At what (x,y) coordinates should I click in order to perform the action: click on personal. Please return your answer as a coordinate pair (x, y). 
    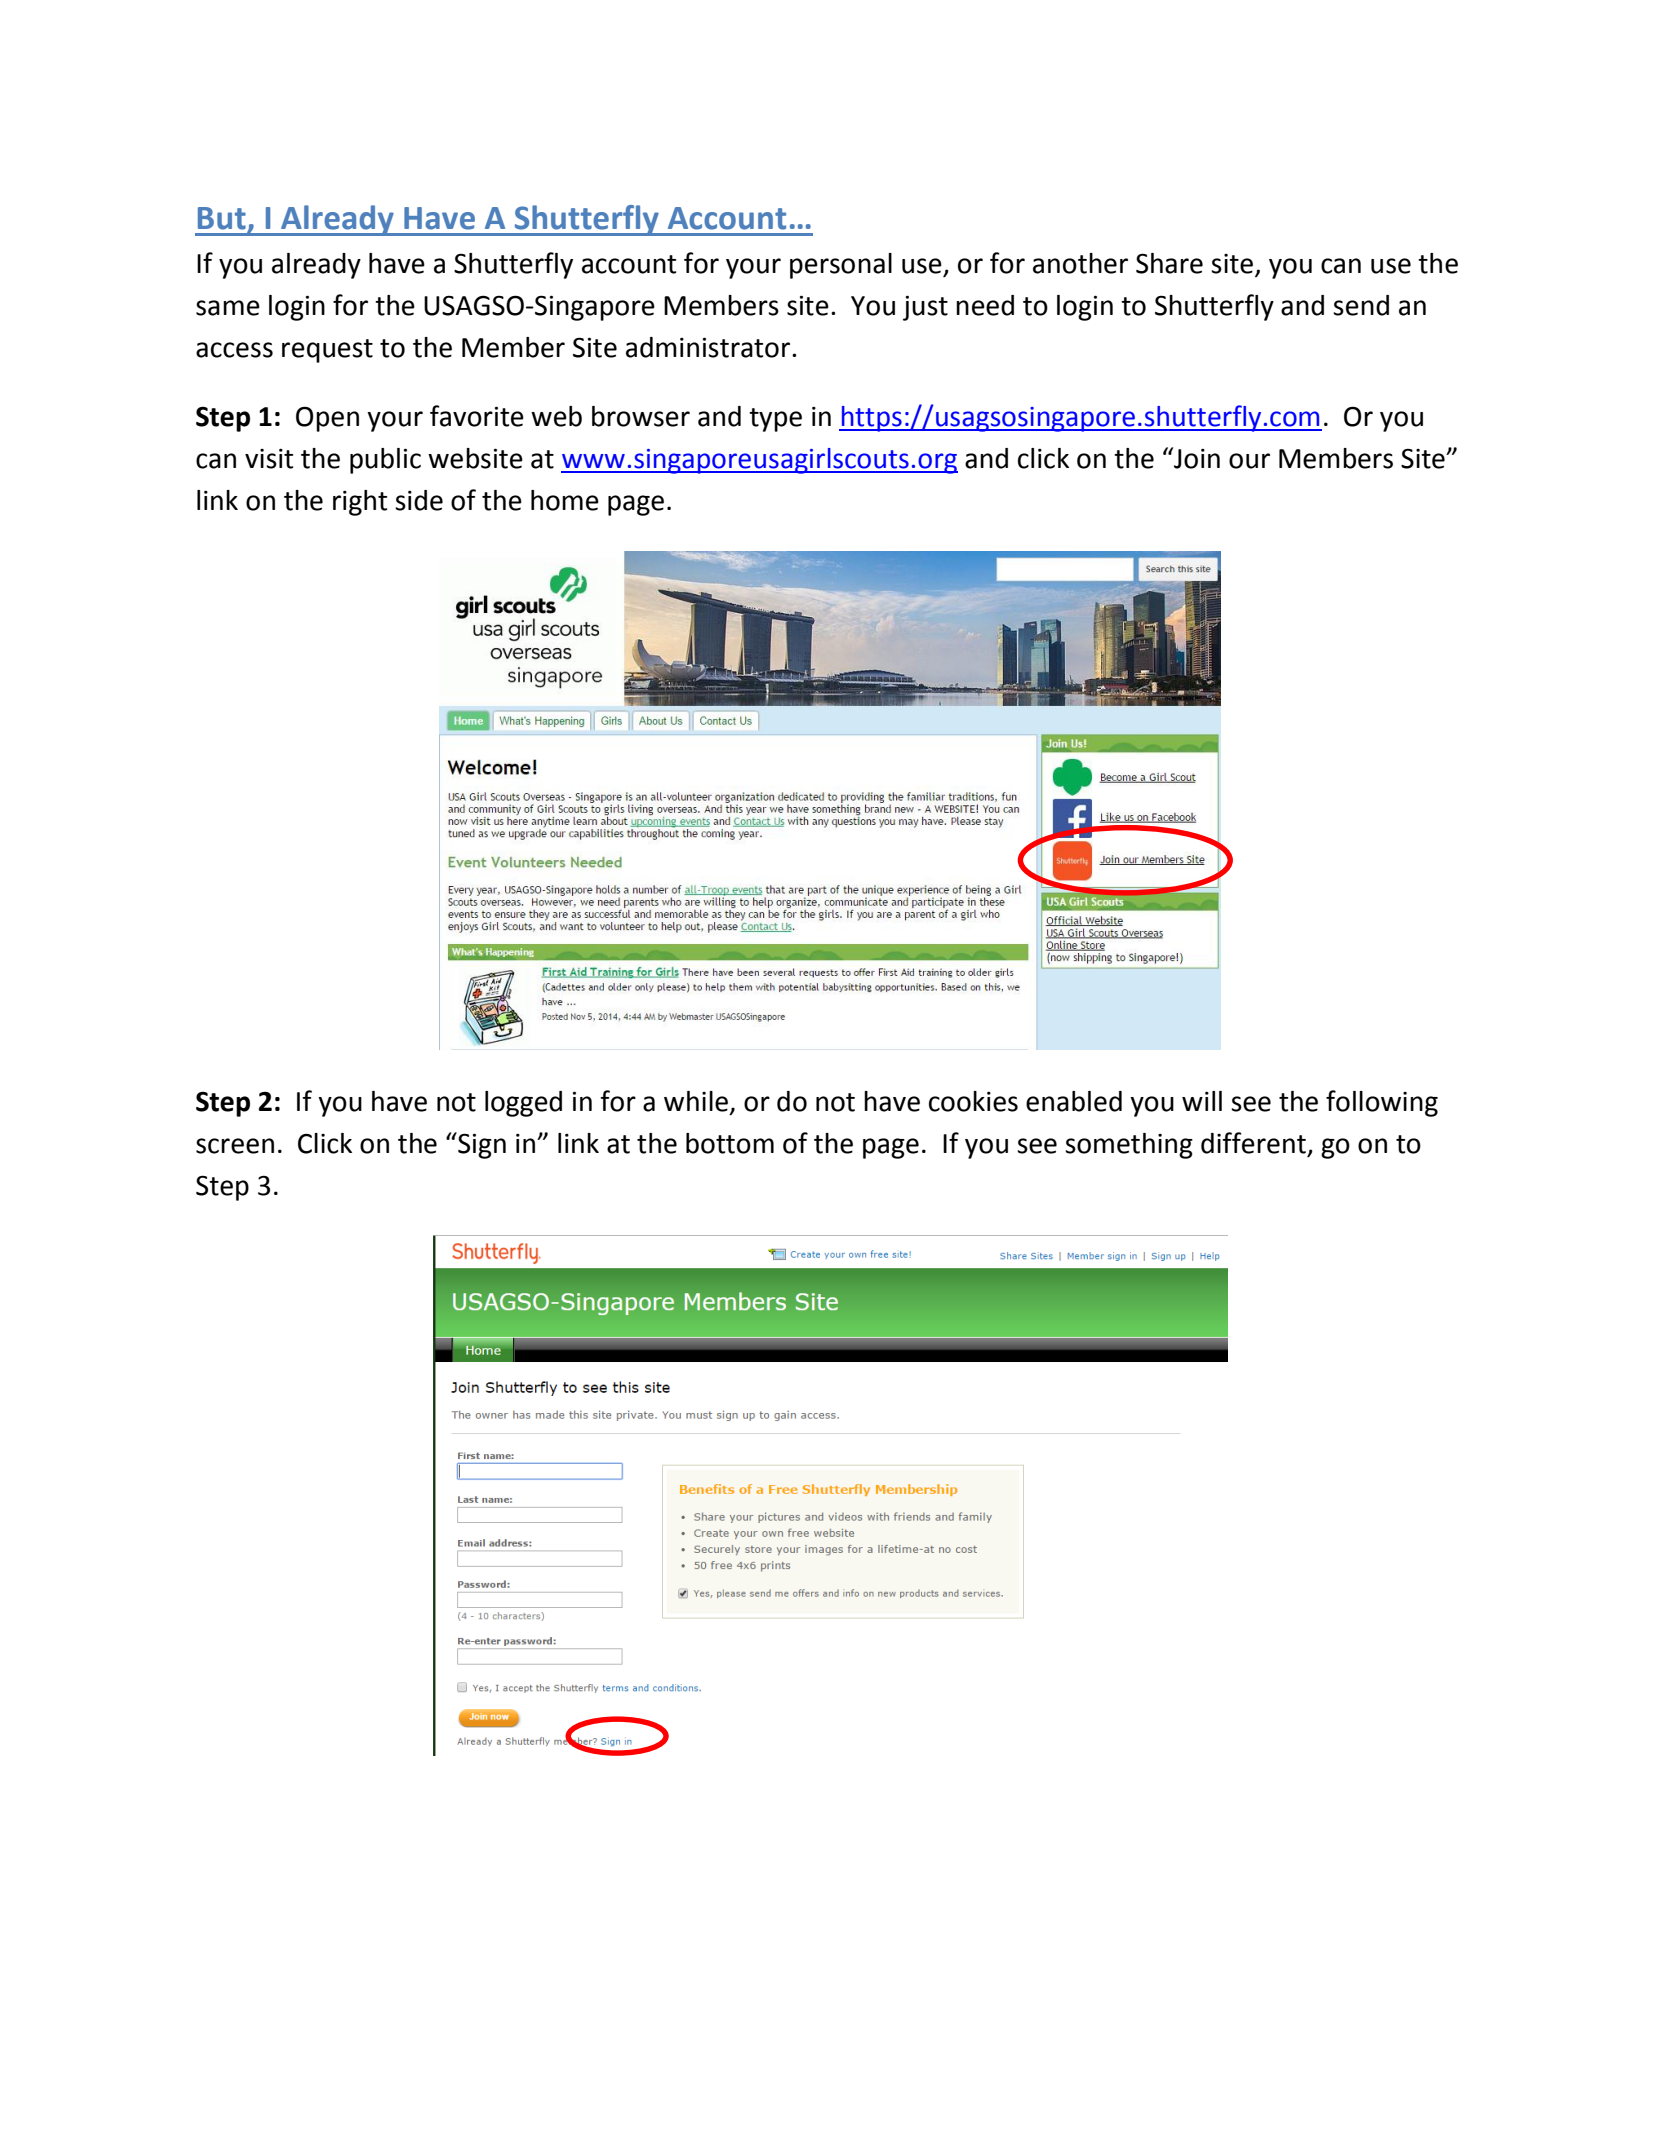
    Looking at the image, I should click on (841, 266).
